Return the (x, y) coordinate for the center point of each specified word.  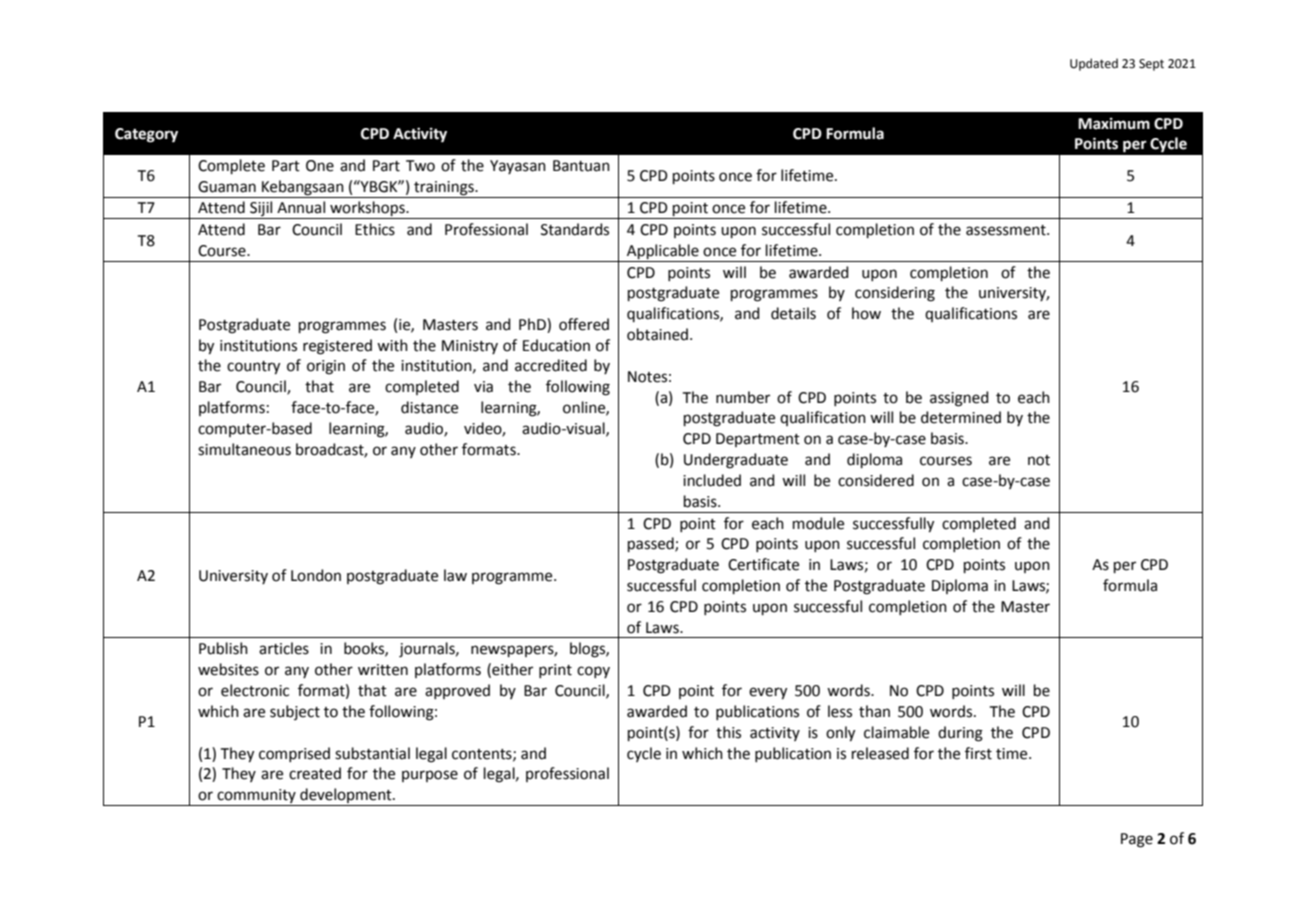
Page (1137, 840)
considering (895, 294)
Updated (1094, 64)
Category (146, 135)
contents (483, 755)
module (818, 523)
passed (652, 544)
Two (420, 166)
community (256, 797)
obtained (659, 334)
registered (337, 347)
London (316, 575)
